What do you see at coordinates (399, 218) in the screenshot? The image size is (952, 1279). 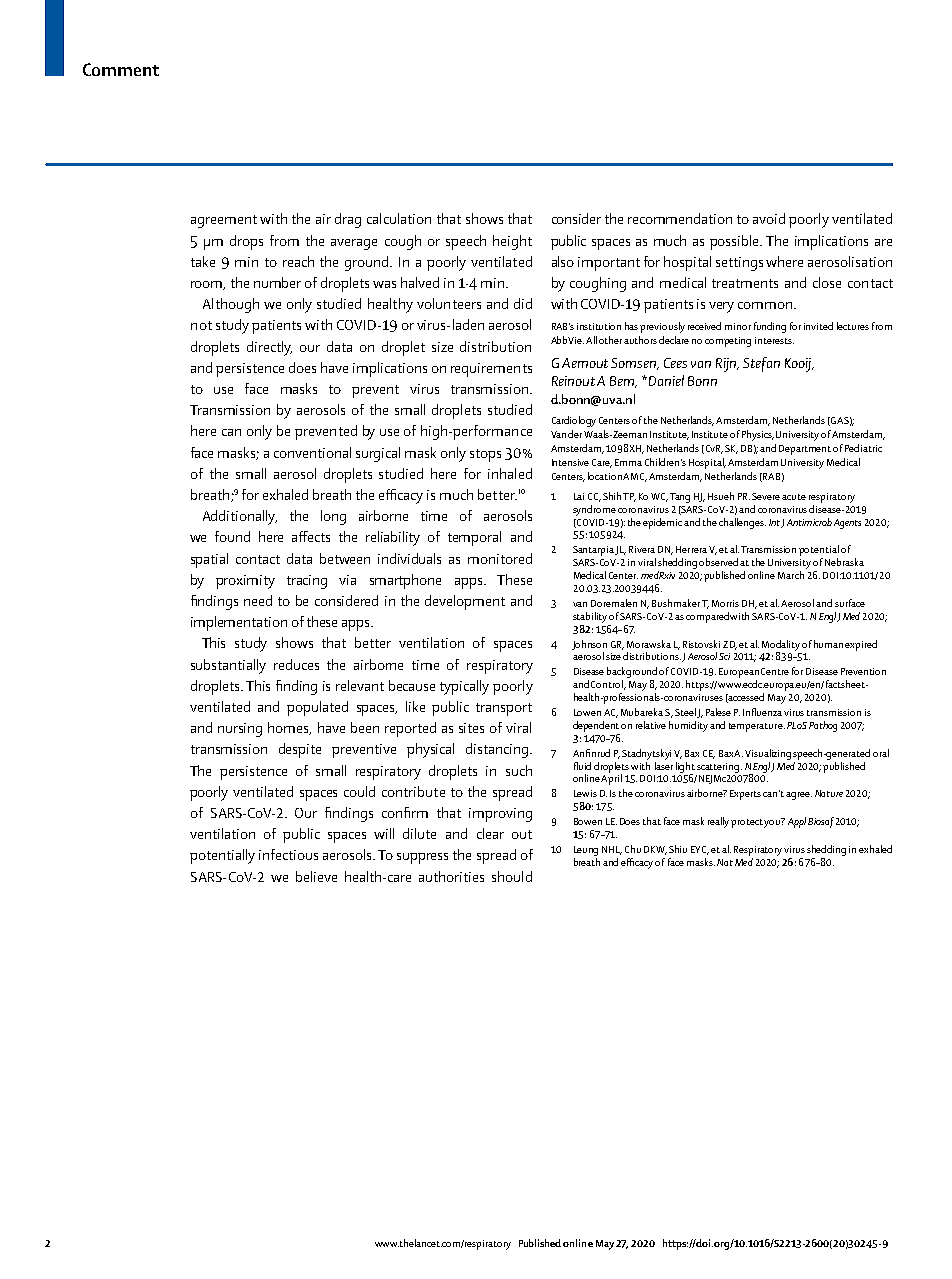 I see `calculation` at bounding box center [399, 218].
